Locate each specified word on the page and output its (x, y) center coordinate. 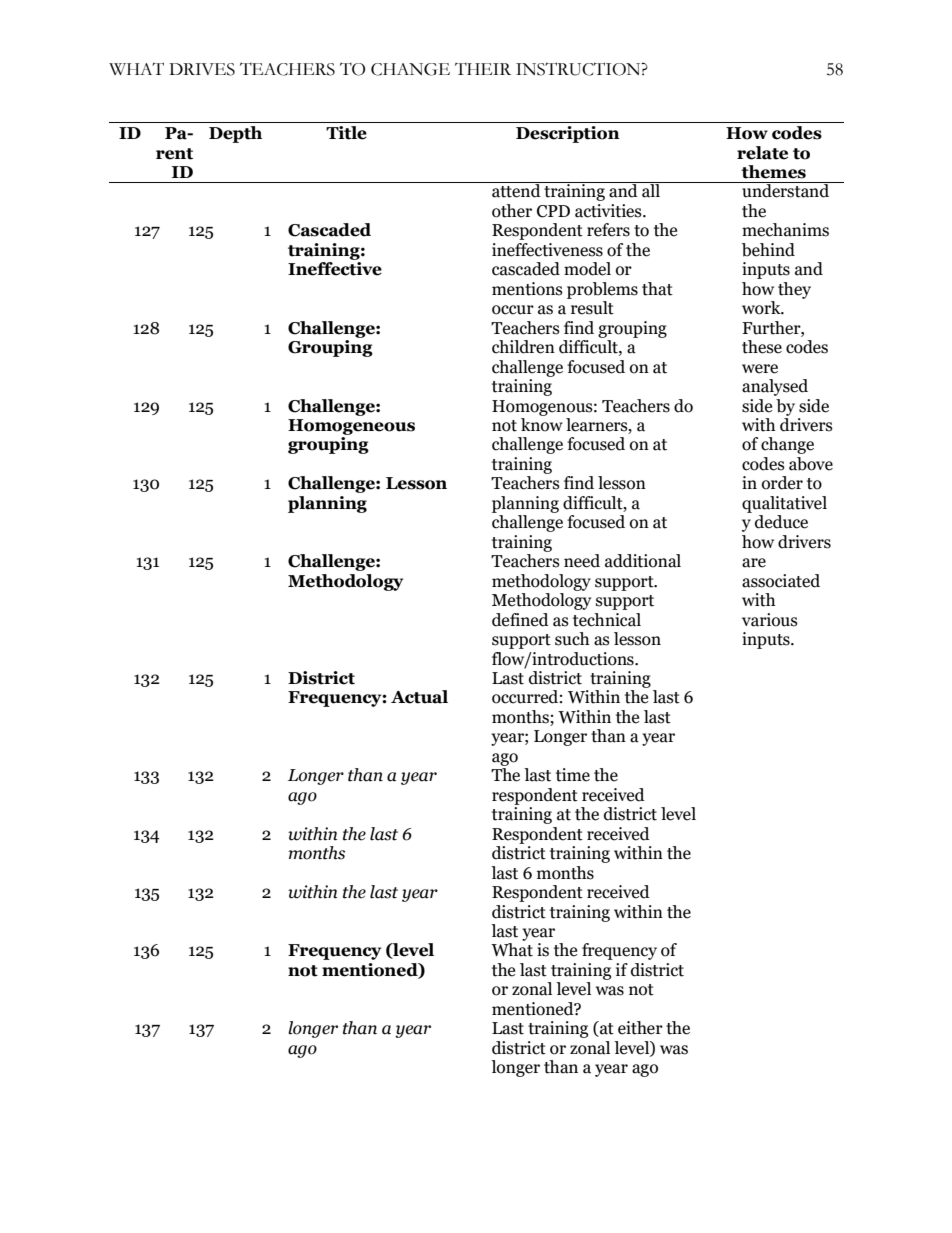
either (640, 1028)
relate (762, 153)
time (573, 775)
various (770, 620)
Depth (235, 134)
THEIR (483, 69)
